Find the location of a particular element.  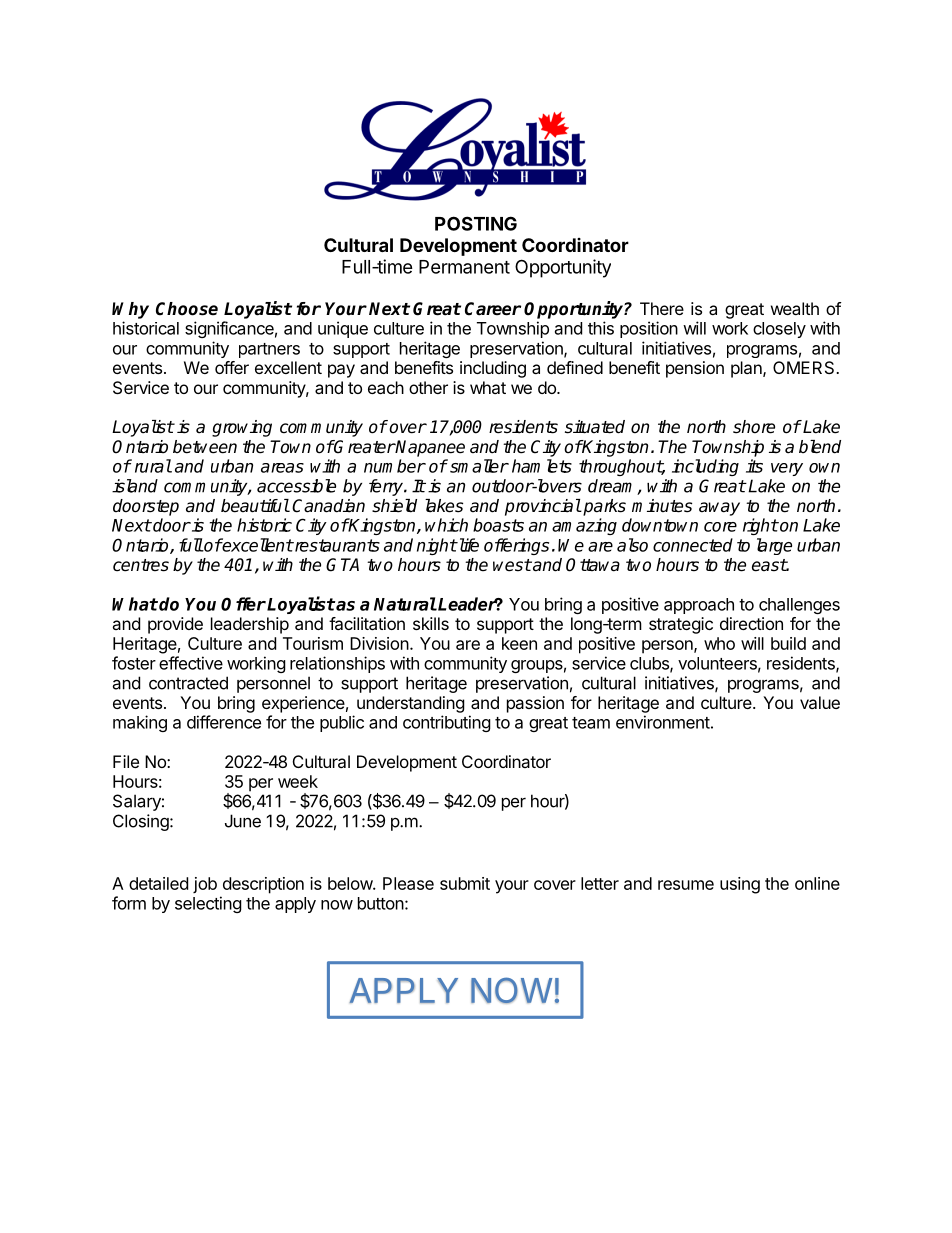

difference is located at coordinates (224, 722).
